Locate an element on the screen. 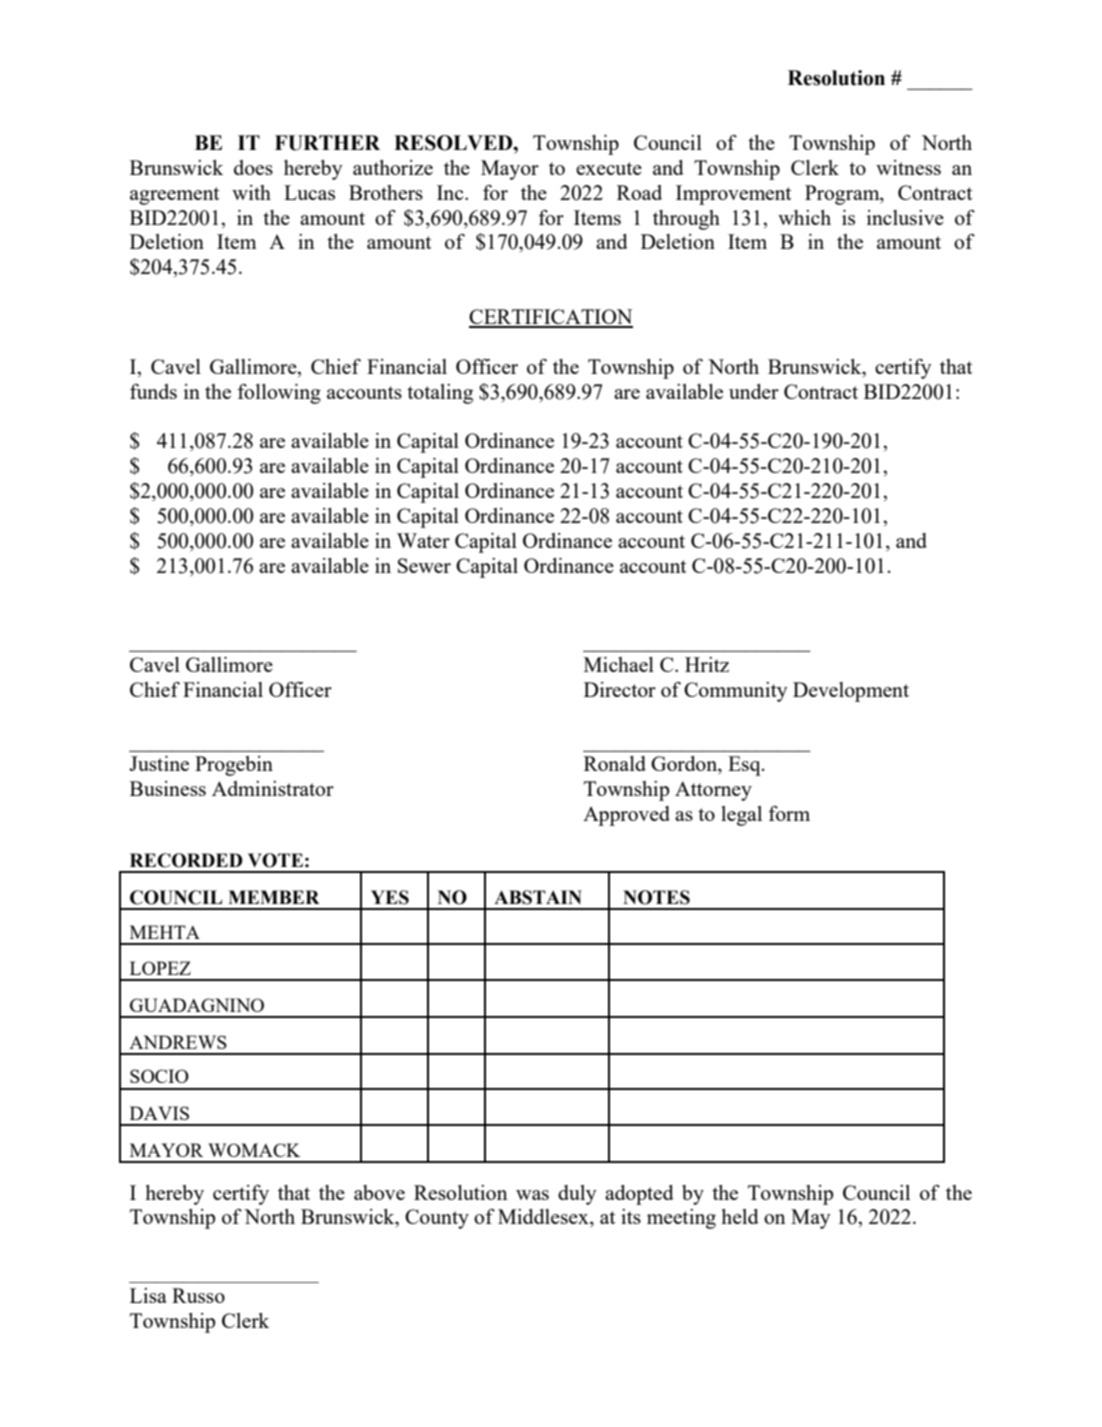 Image resolution: width=1102 pixels, height=1427 pixels. MEMBER is located at coordinates (274, 897).
